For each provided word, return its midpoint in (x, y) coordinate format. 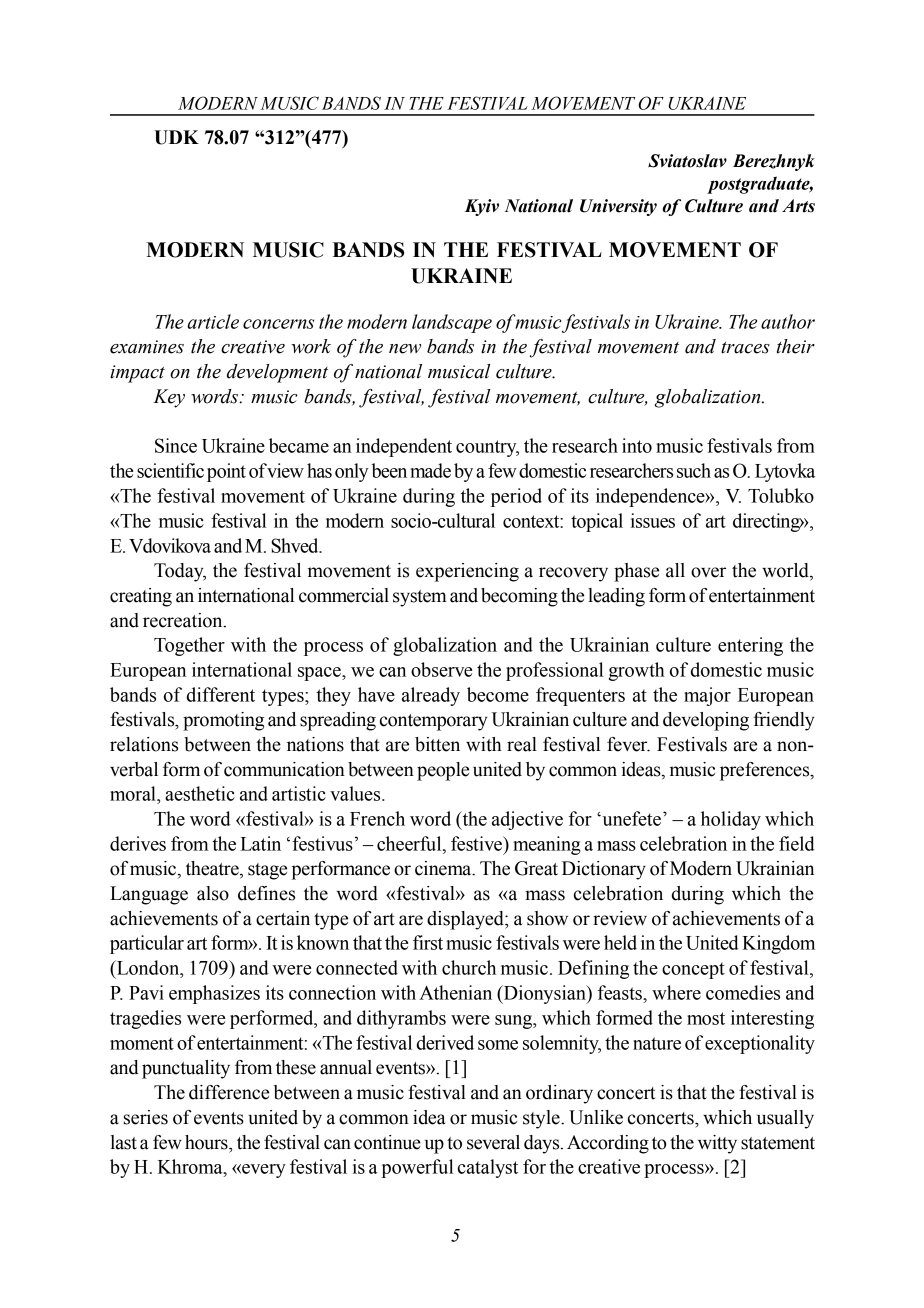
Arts (798, 206)
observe (441, 669)
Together (189, 646)
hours (207, 1142)
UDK (176, 137)
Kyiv (482, 207)
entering (750, 646)
